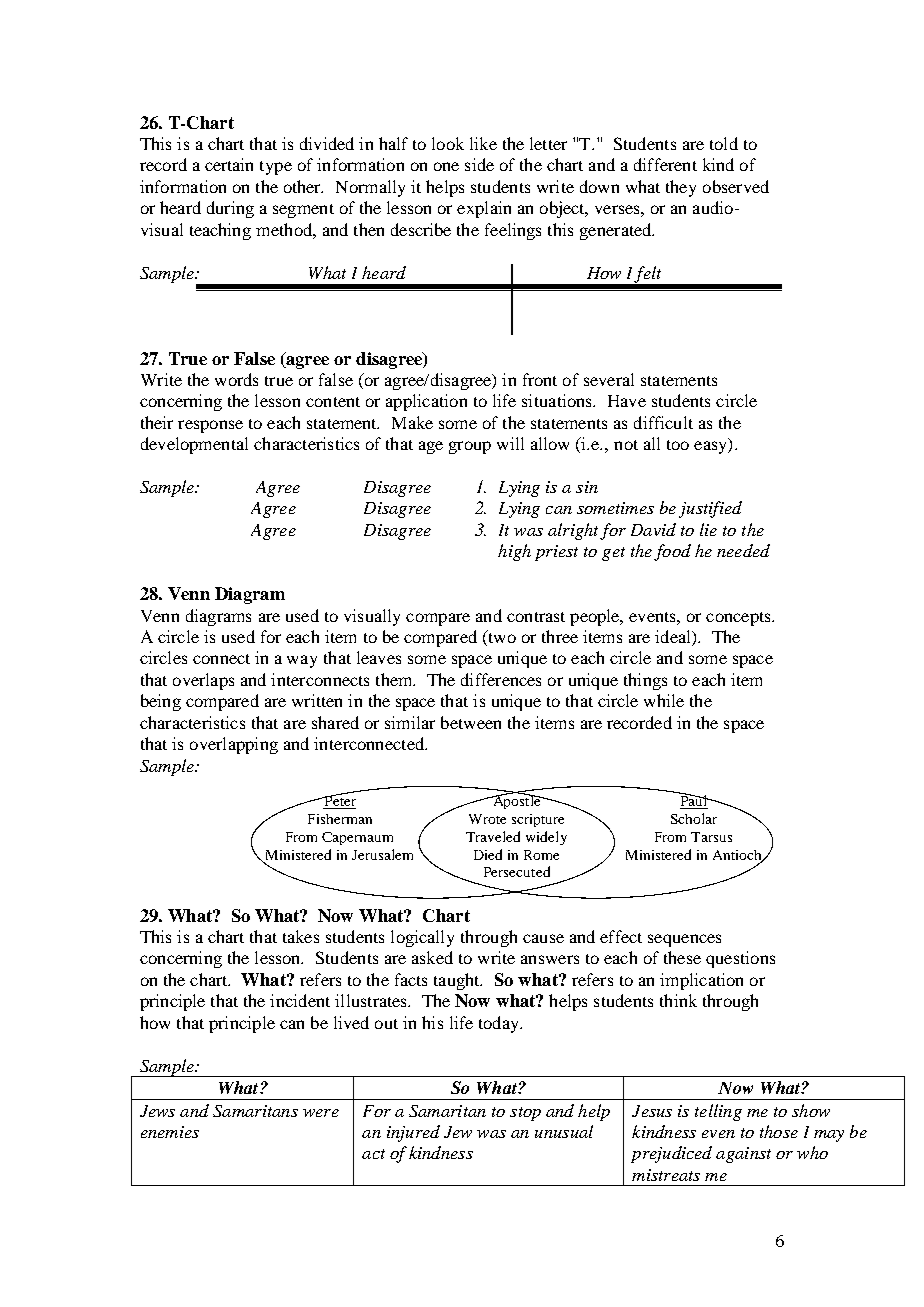 Image resolution: width=924 pixels, height=1307 pixels. What do you see at coordinates (301, 936) in the page?
I see `takes` at bounding box center [301, 936].
